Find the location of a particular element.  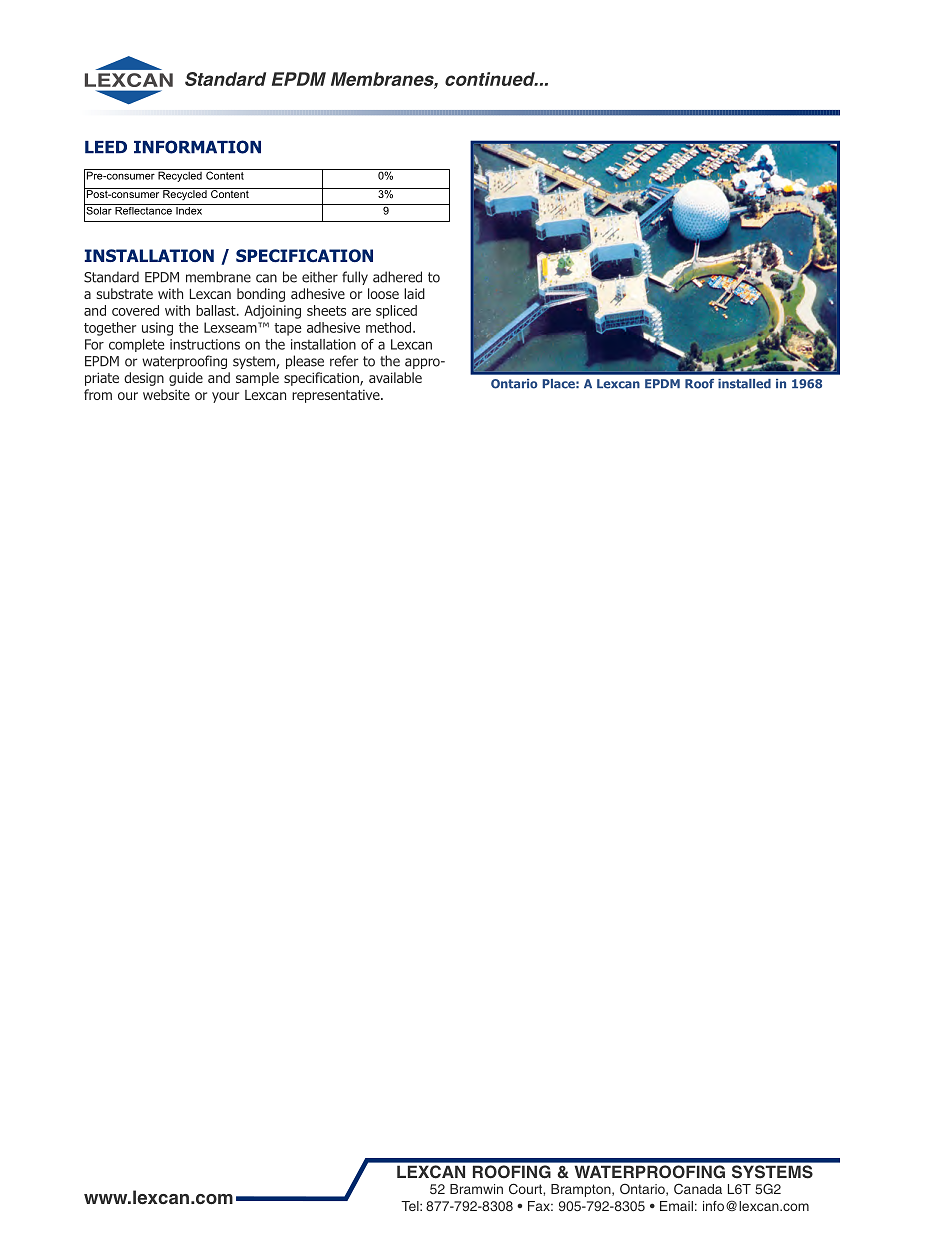

guide is located at coordinates (186, 379).
